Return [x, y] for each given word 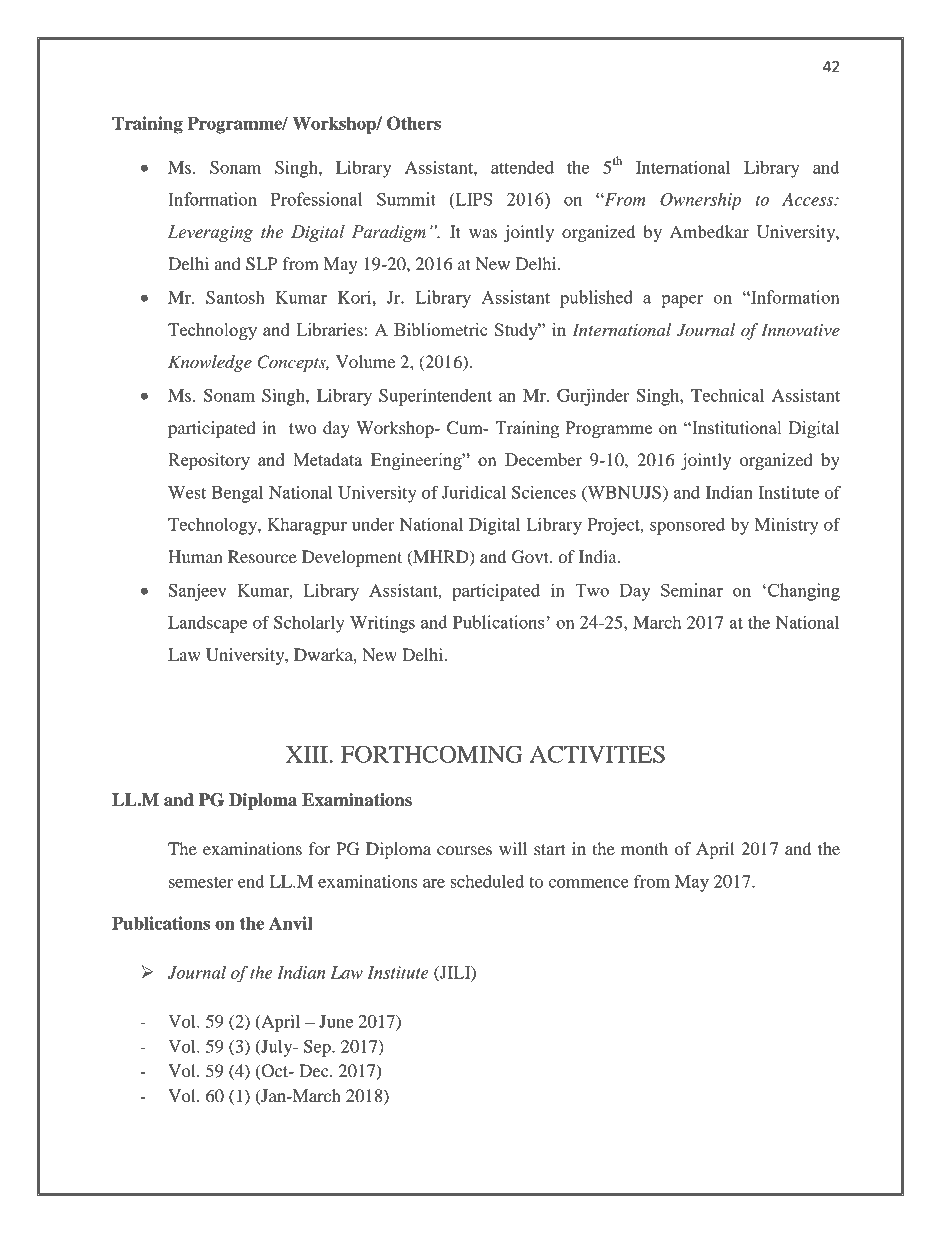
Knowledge [210, 363]
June [336, 1021]
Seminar [692, 590]
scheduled [487, 881]
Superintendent [435, 397]
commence [588, 883]
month [644, 848]
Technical [727, 395]
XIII [306, 754]
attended [522, 167]
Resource [262, 556]
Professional [316, 199]
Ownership [700, 201]
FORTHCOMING [432, 754]
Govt [531, 557]
